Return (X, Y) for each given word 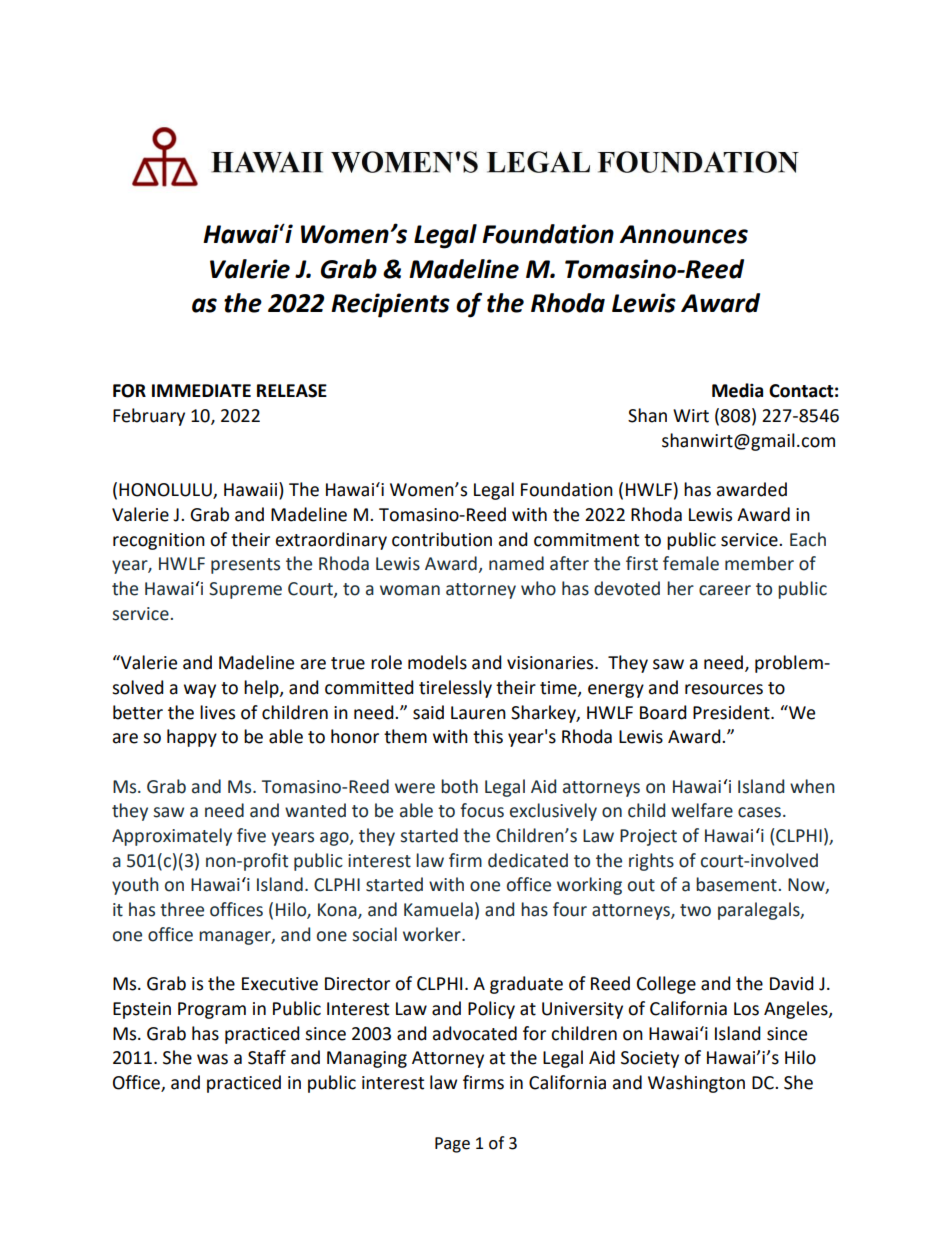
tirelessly (455, 689)
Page (452, 1145)
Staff (267, 1057)
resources (724, 689)
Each (808, 539)
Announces (684, 234)
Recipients (390, 305)
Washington (696, 1084)
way (200, 691)
